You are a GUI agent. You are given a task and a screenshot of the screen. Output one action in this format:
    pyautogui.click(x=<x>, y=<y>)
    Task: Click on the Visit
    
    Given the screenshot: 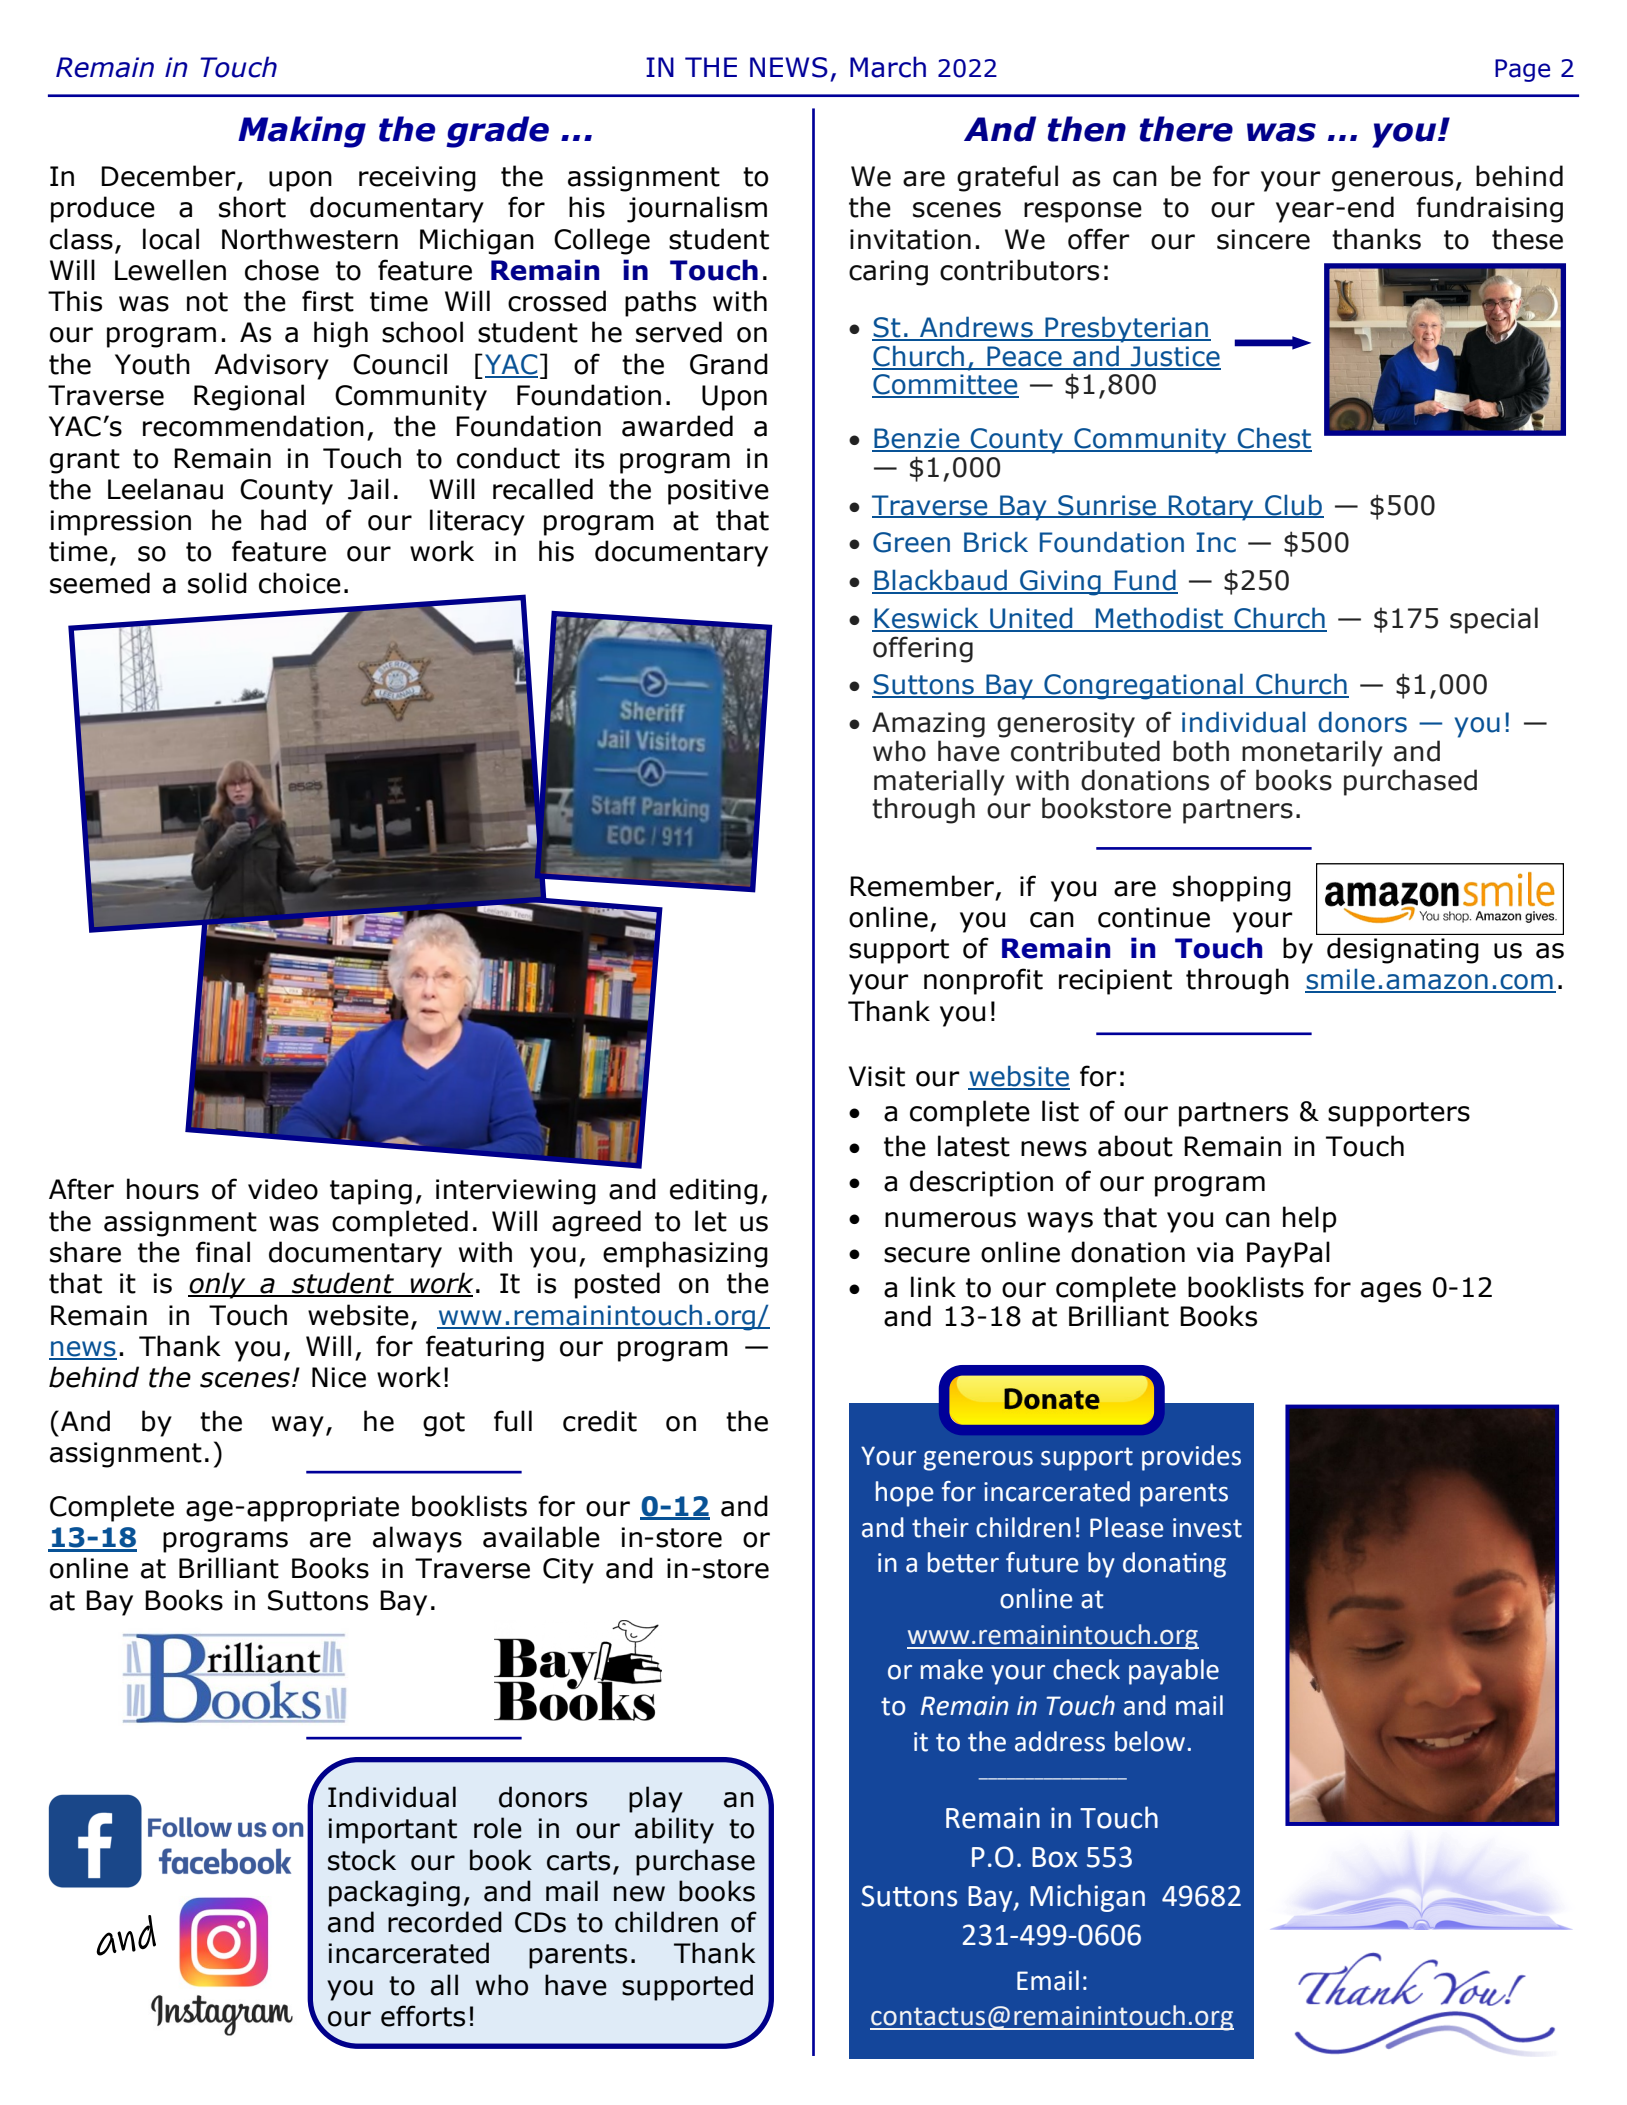 What is the action you would take?
    pyautogui.click(x=877, y=1076)
